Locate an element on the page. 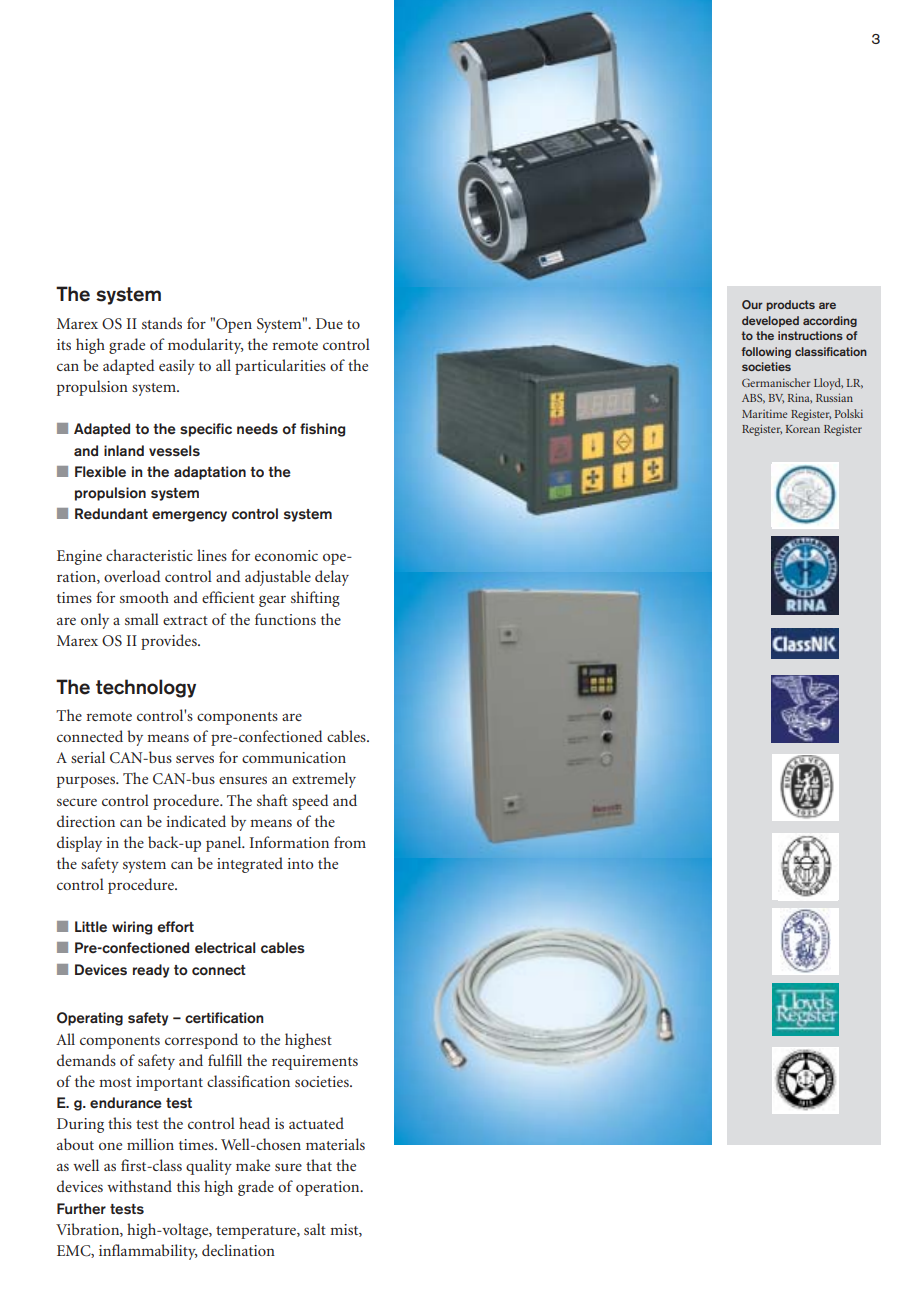 The image size is (924, 1308). withstand is located at coordinates (139, 1186).
